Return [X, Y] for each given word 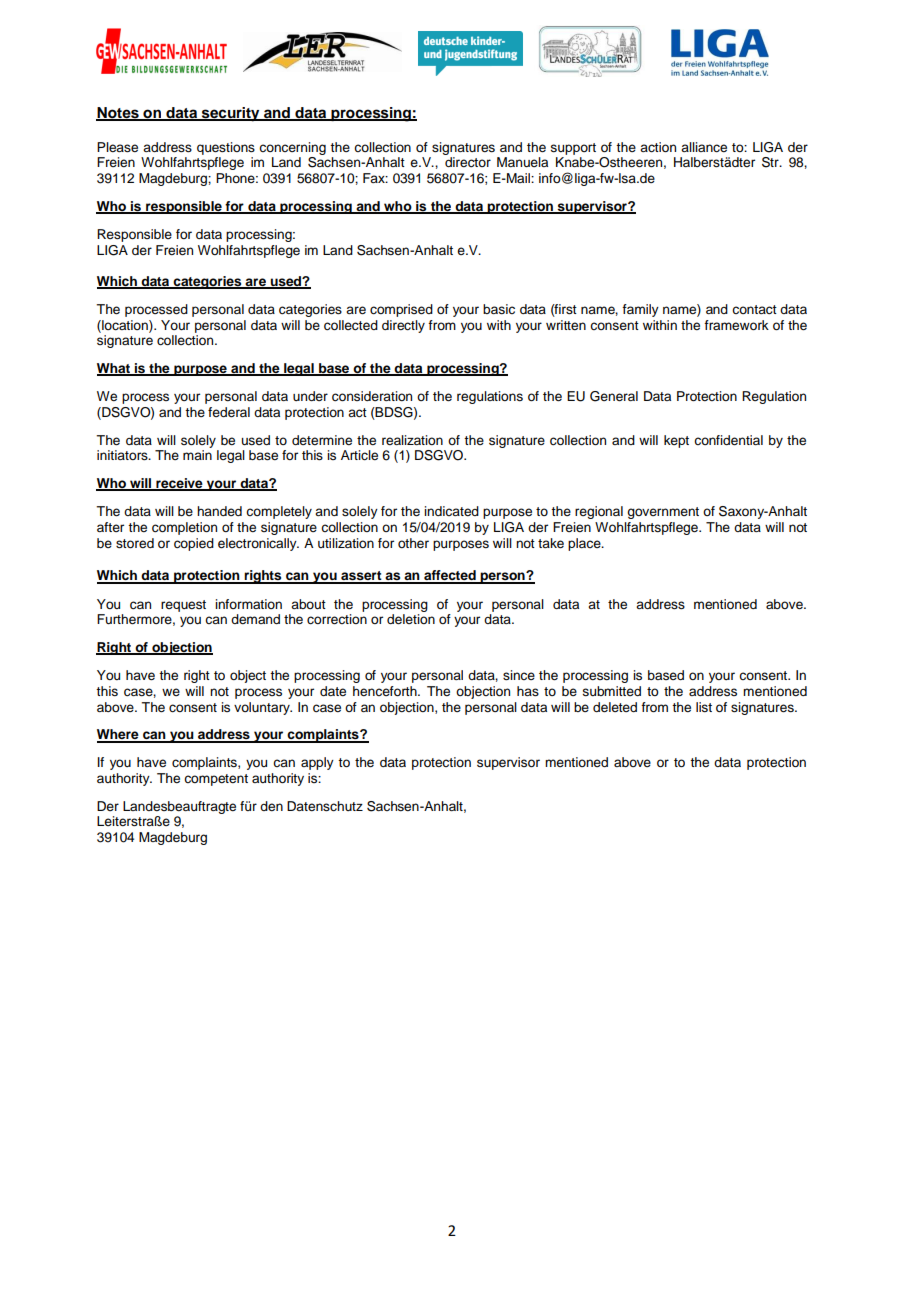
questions [226, 148]
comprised [401, 310]
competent [216, 780]
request [183, 606]
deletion [411, 619]
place [585, 544]
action [658, 147]
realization [412, 440]
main [197, 455]
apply [317, 763]
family [640, 310]
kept [676, 441]
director [468, 162]
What [114, 369]
